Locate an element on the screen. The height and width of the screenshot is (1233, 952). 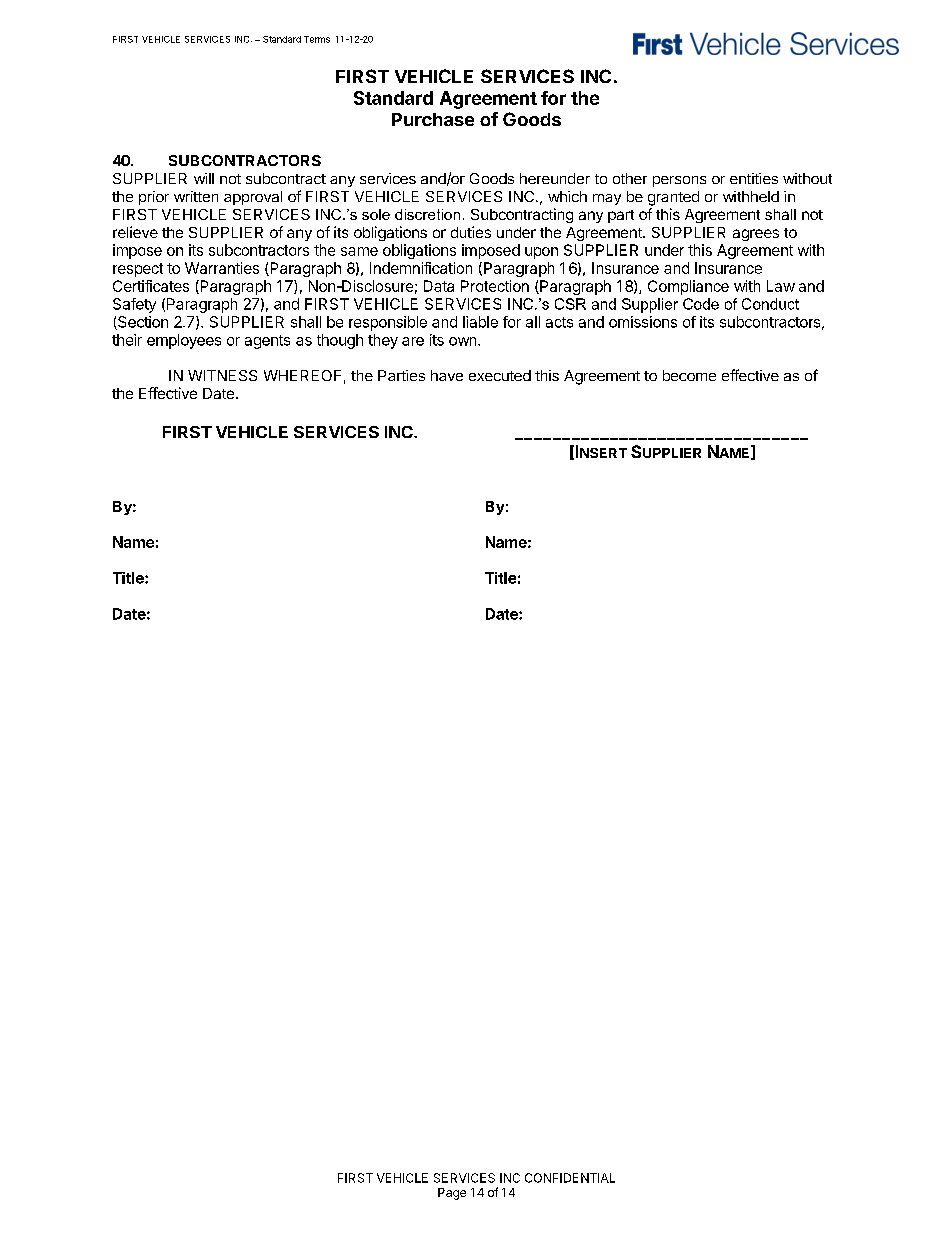
WHEREOF is located at coordinates (302, 375).
